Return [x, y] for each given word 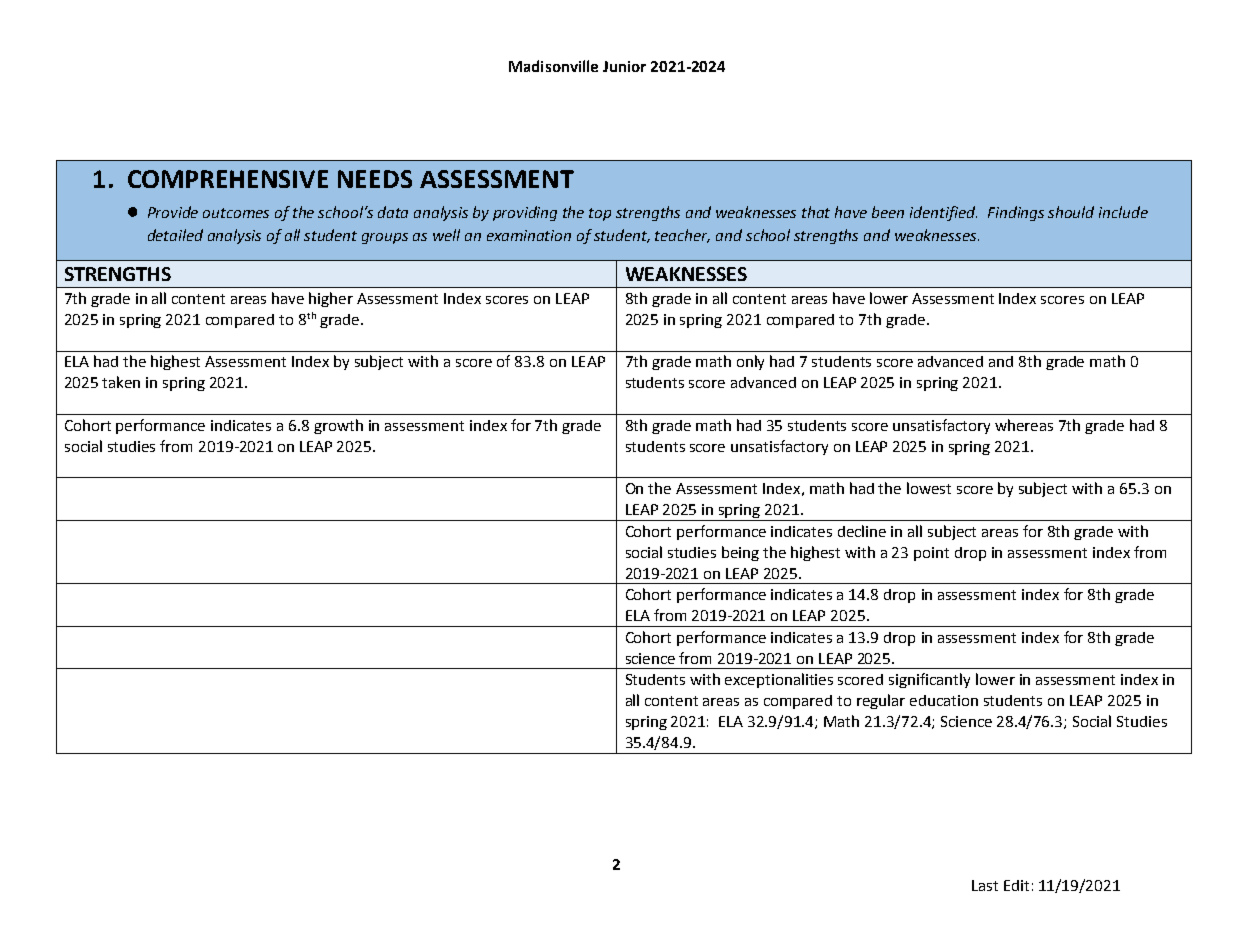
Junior [624, 66]
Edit [1016, 885]
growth [338, 426]
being [740, 553]
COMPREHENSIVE [228, 179]
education [944, 700]
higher [331, 299]
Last [985, 885]
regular [881, 701]
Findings [1016, 213]
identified [943, 213]
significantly [929, 680]
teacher [682, 236]
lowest [929, 488]
